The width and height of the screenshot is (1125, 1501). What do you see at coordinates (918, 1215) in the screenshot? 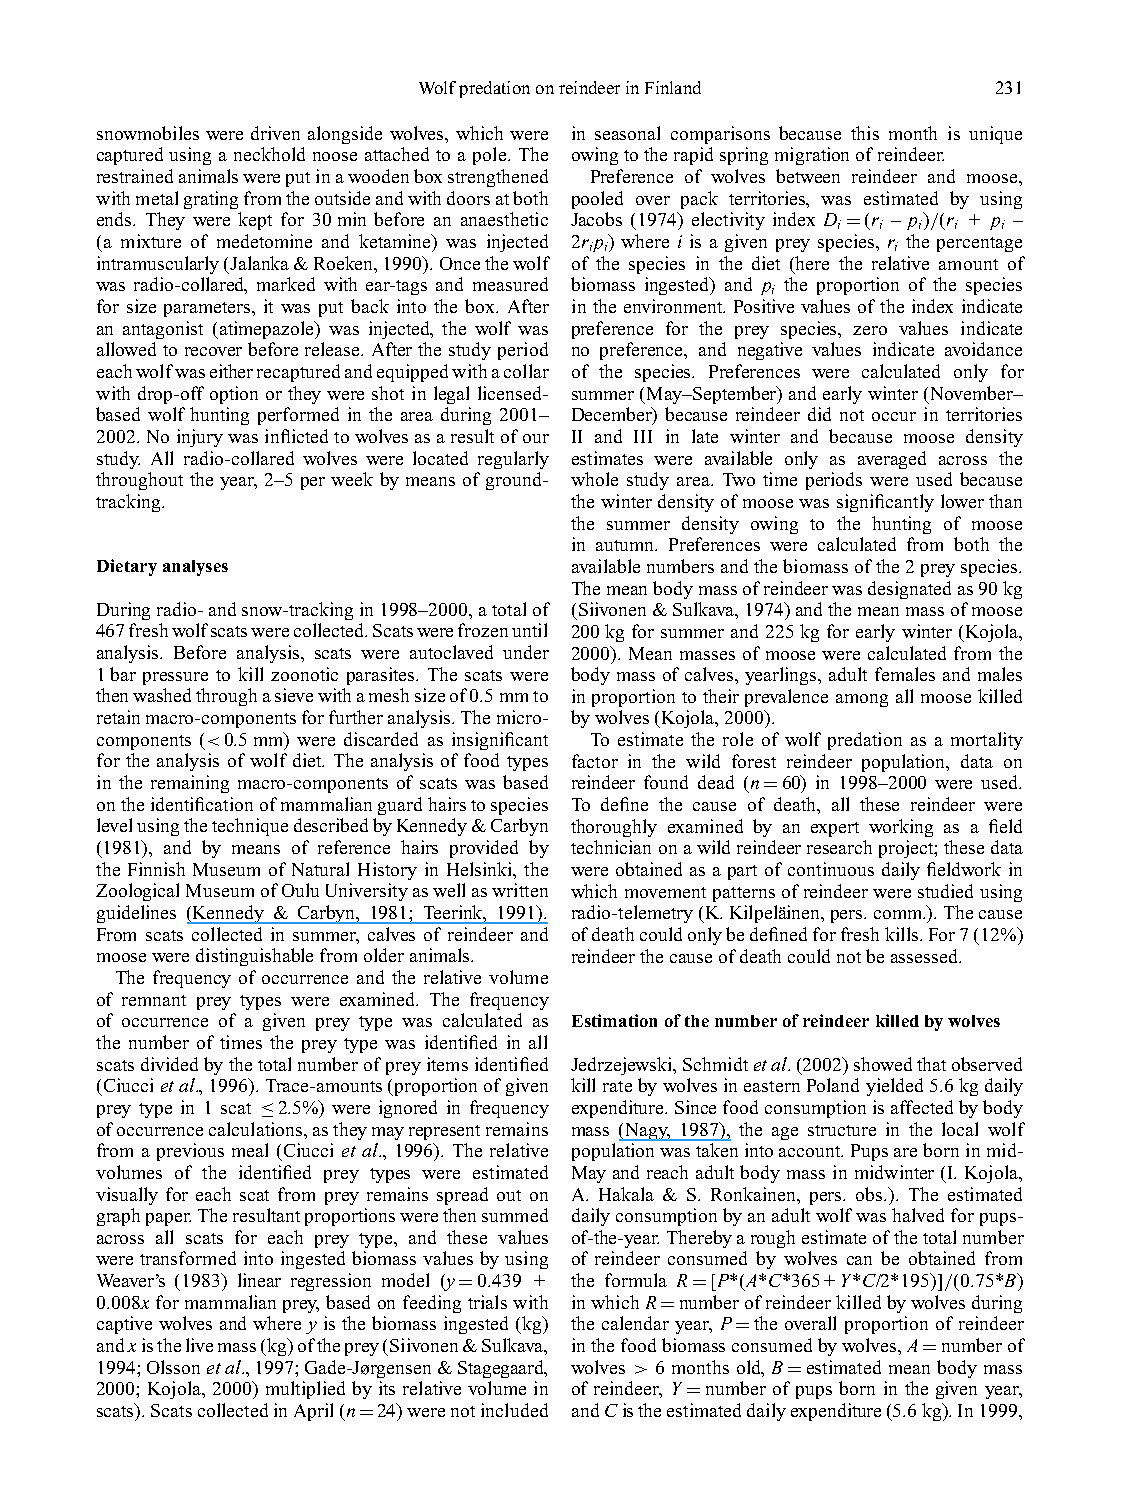
I see `halved` at bounding box center [918, 1215].
